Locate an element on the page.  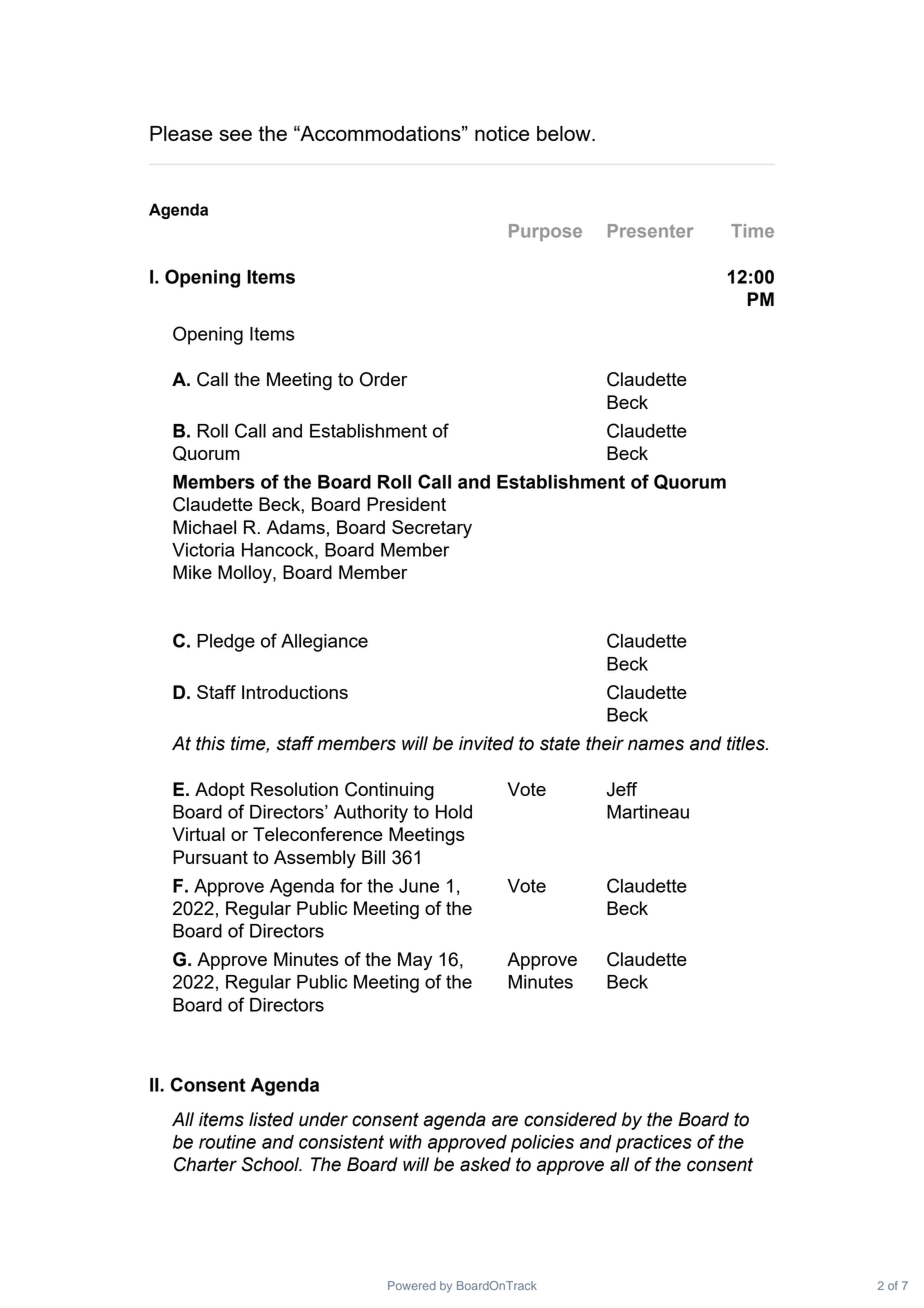
names is located at coordinates (656, 745).
